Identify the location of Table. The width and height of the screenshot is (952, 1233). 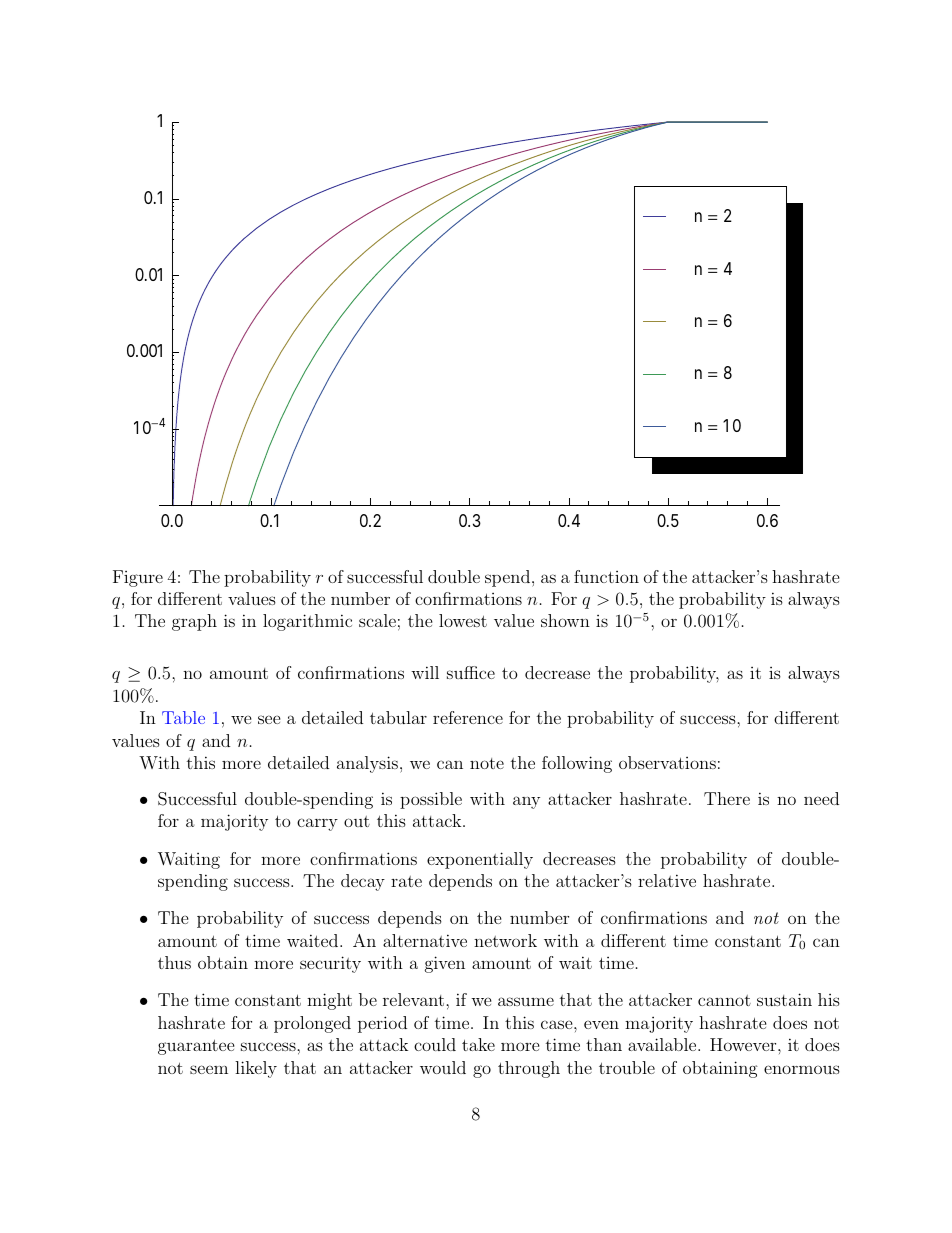
(183, 717).
